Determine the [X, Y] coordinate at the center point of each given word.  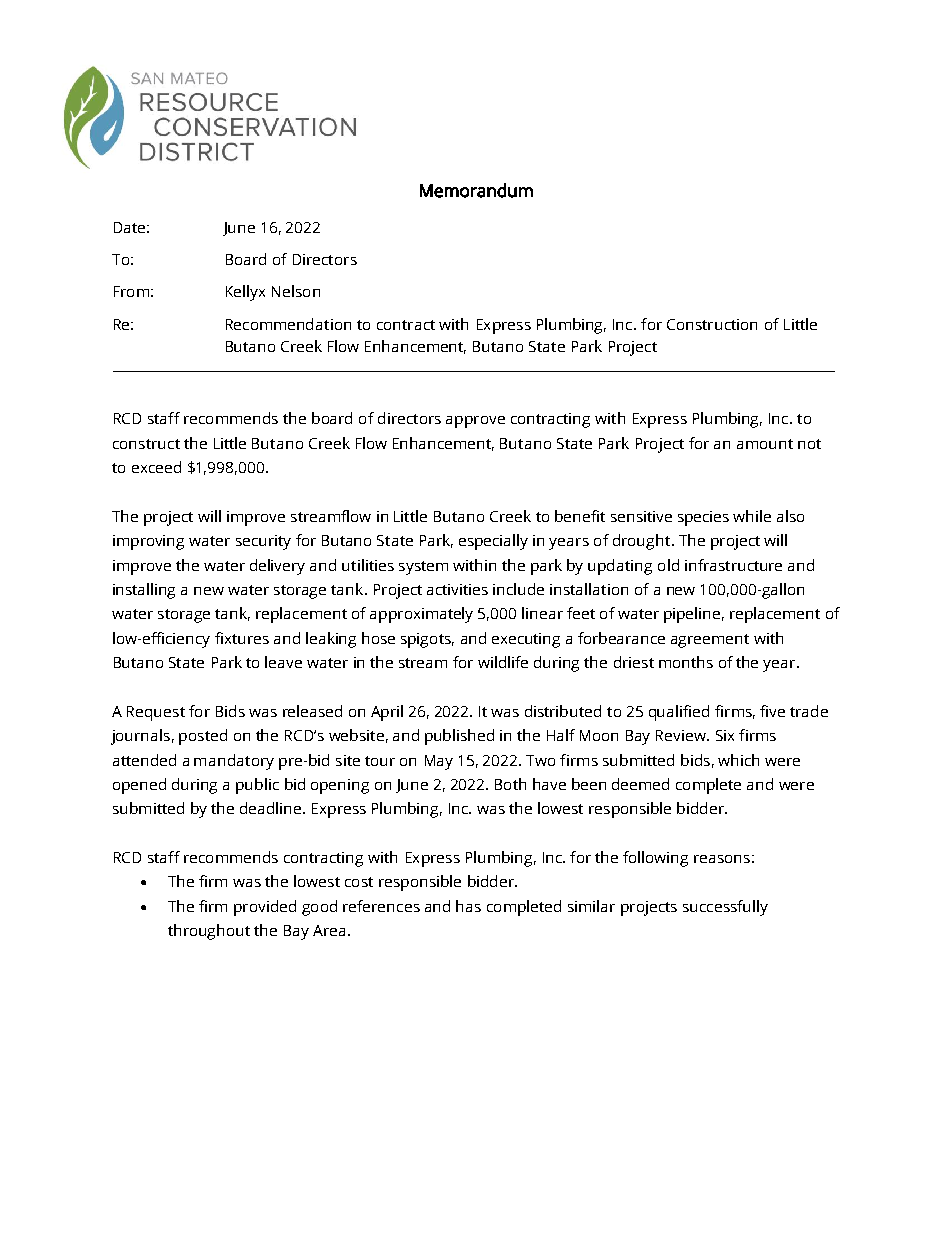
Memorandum [476, 190]
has [468, 906]
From [131, 291]
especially [493, 542]
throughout [209, 932]
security [263, 542]
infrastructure [733, 565]
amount [765, 444]
